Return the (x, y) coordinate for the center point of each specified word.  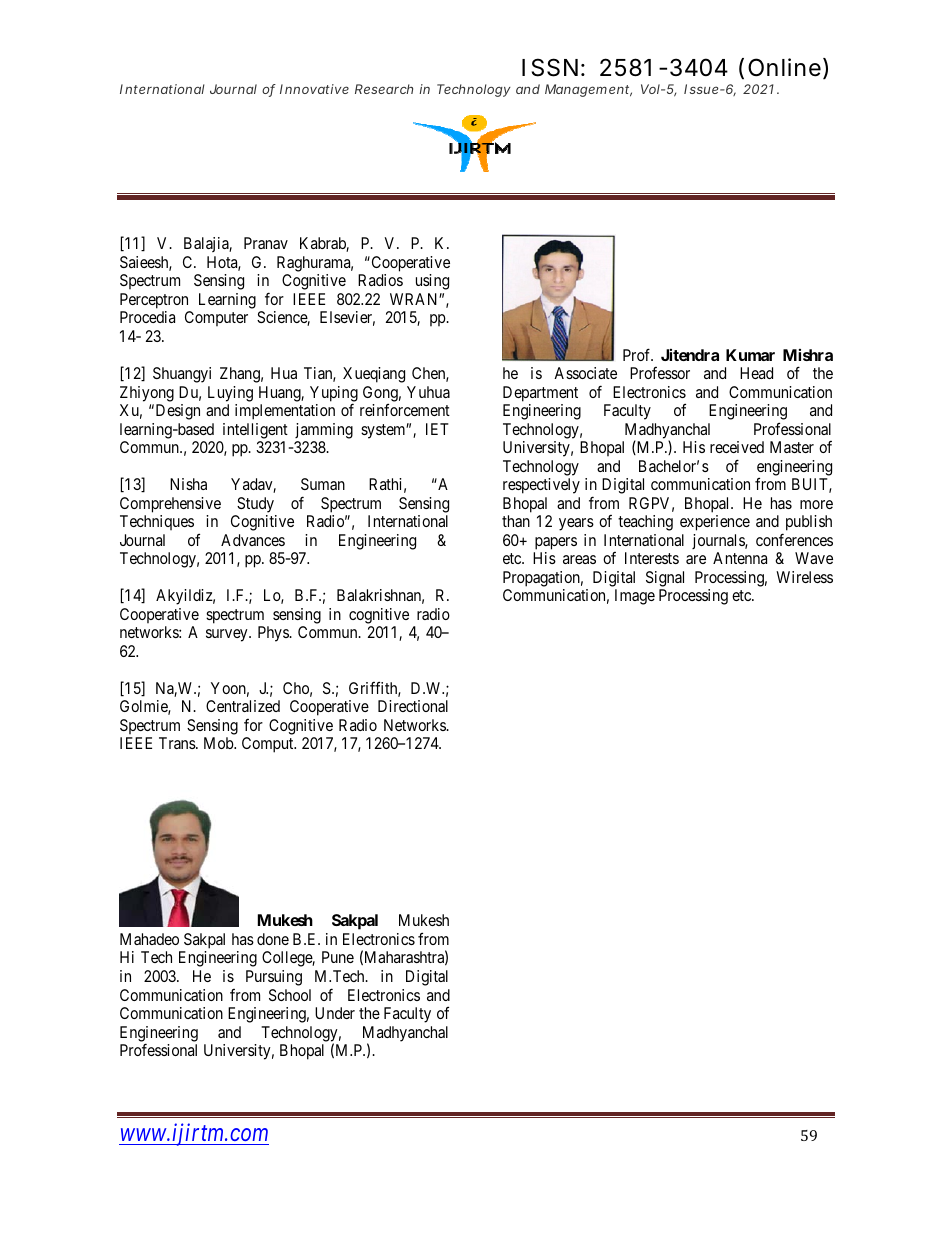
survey (228, 635)
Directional (413, 706)
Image (635, 597)
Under (335, 1013)
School (290, 995)
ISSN (550, 67)
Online (784, 67)
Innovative (314, 89)
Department (540, 394)
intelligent (255, 431)
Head (756, 373)
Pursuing (274, 978)
